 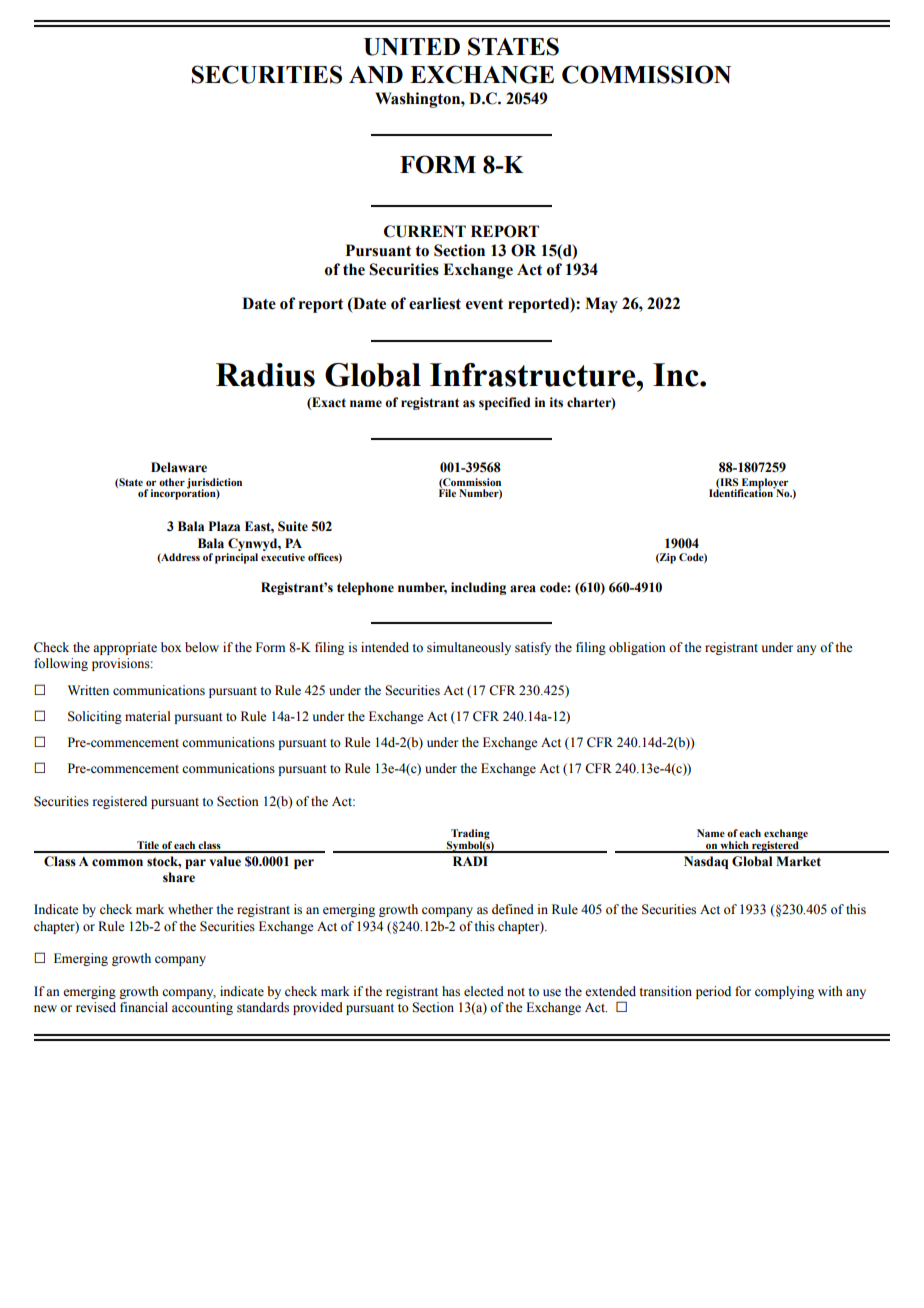 What do you see at coordinates (425, 231) in the page?
I see `CURRENT` at bounding box center [425, 231].
